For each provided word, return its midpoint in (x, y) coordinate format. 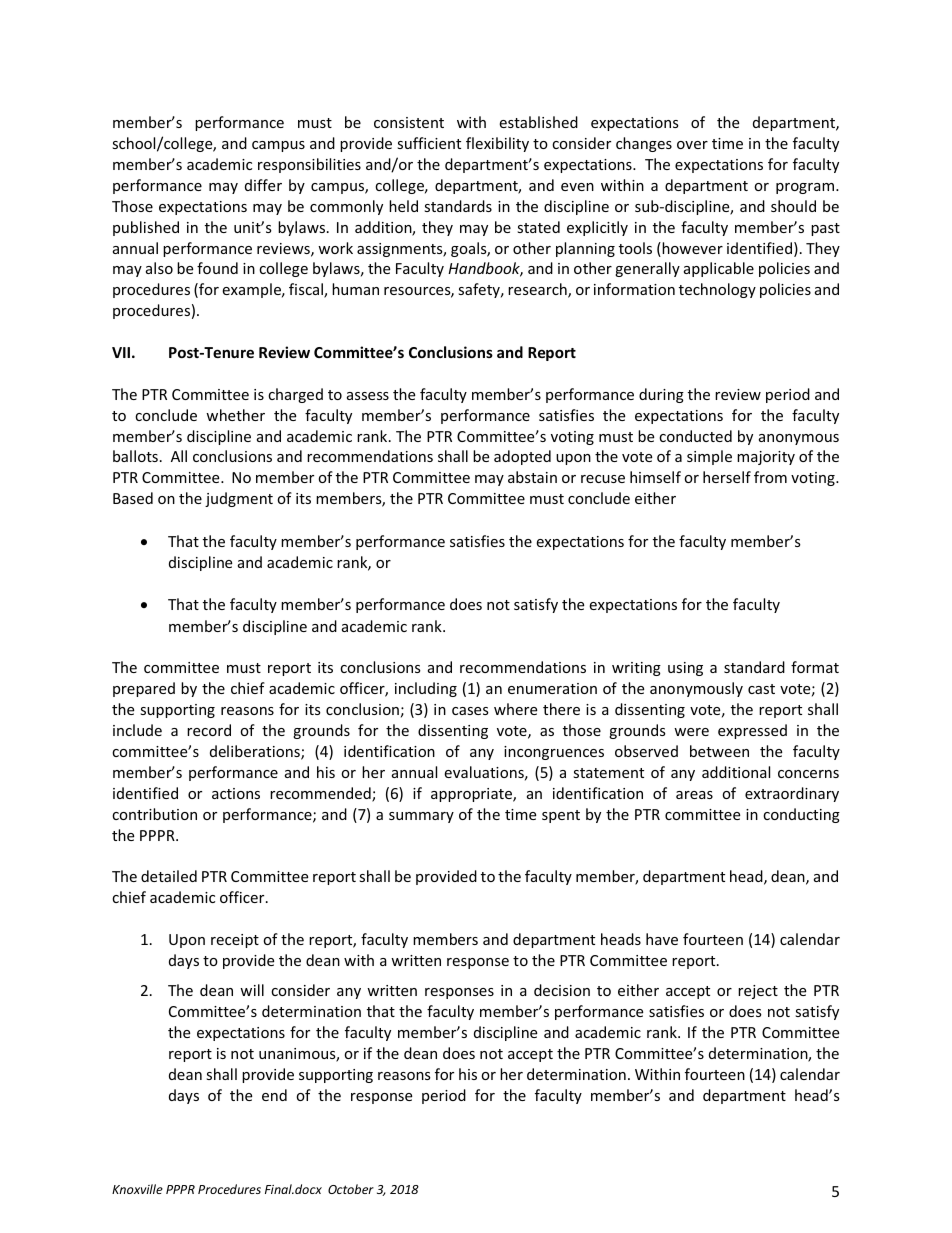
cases (470, 711)
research (538, 290)
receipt (235, 941)
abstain (532, 477)
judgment (239, 499)
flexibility (497, 144)
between (719, 751)
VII (121, 352)
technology (717, 290)
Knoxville (137, 1189)
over (692, 145)
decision (562, 990)
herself (727, 477)
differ (263, 185)
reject (758, 992)
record (209, 730)
